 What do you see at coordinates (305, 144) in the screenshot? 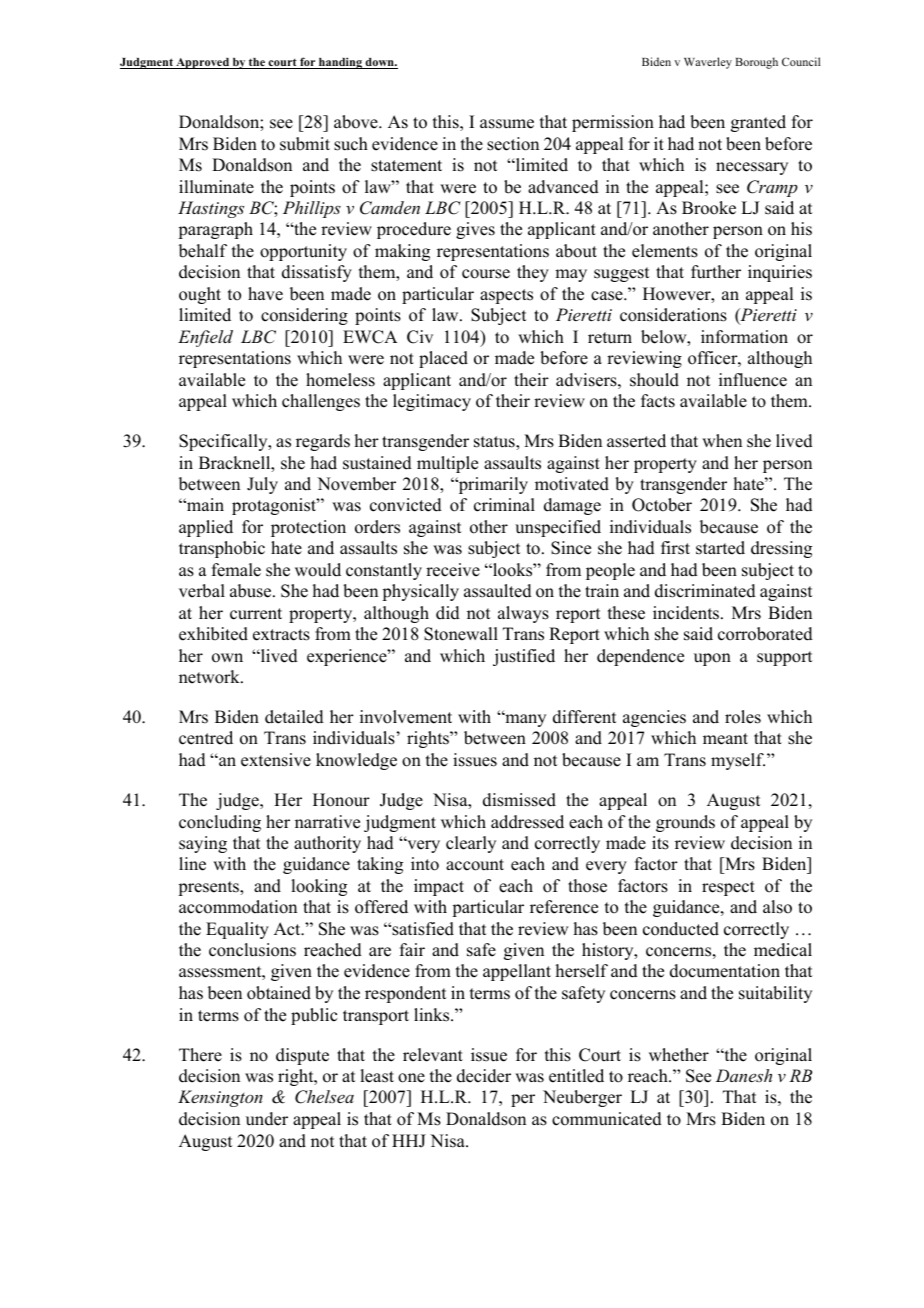
I see `submit` at bounding box center [305, 144].
